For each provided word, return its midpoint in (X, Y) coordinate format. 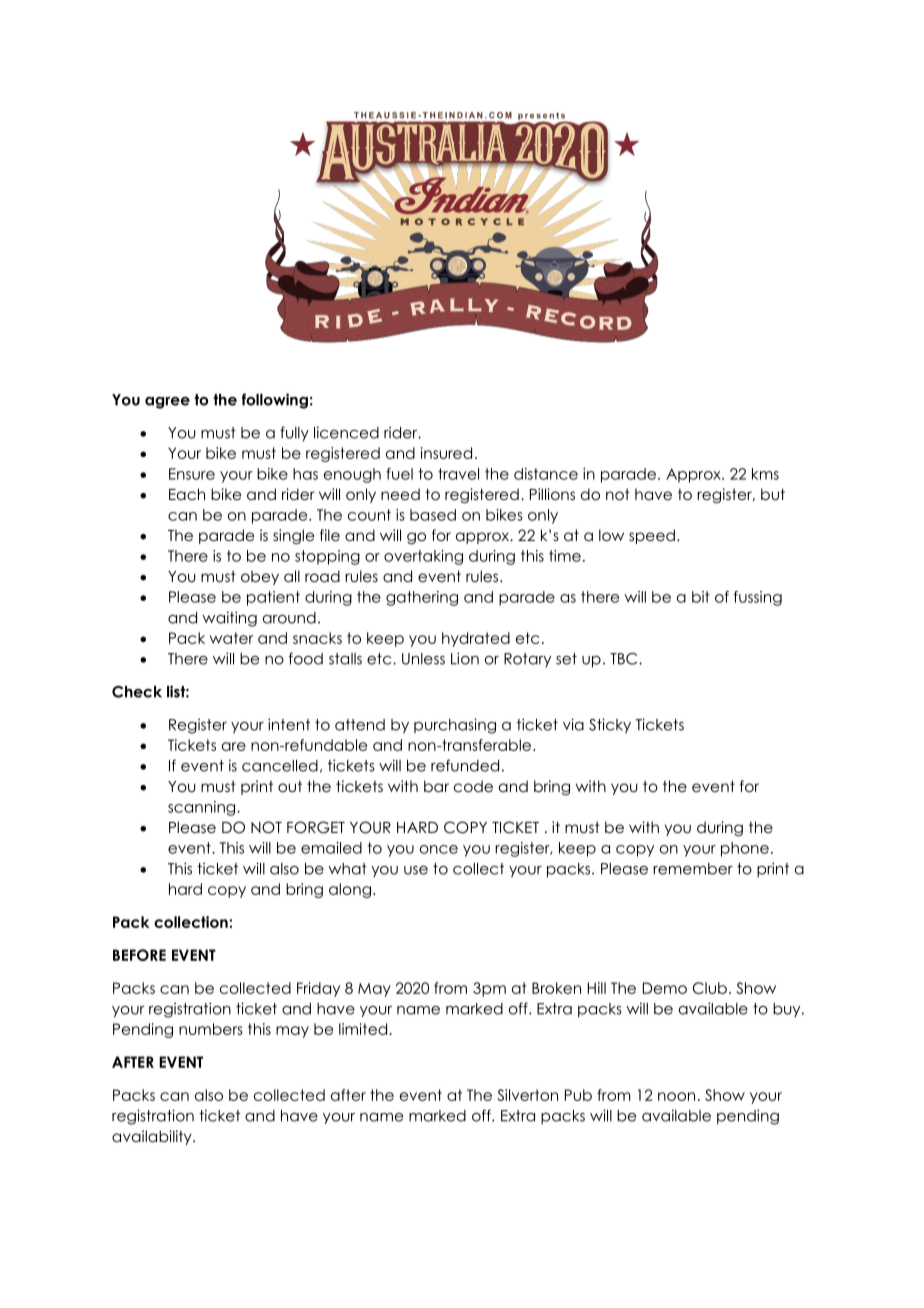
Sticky (610, 726)
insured (446, 453)
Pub (578, 1095)
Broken (556, 988)
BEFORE (139, 955)
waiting (229, 619)
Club (710, 988)
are (234, 746)
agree (167, 403)
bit (701, 597)
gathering (422, 598)
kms (765, 474)
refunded (465, 765)
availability (153, 1137)
